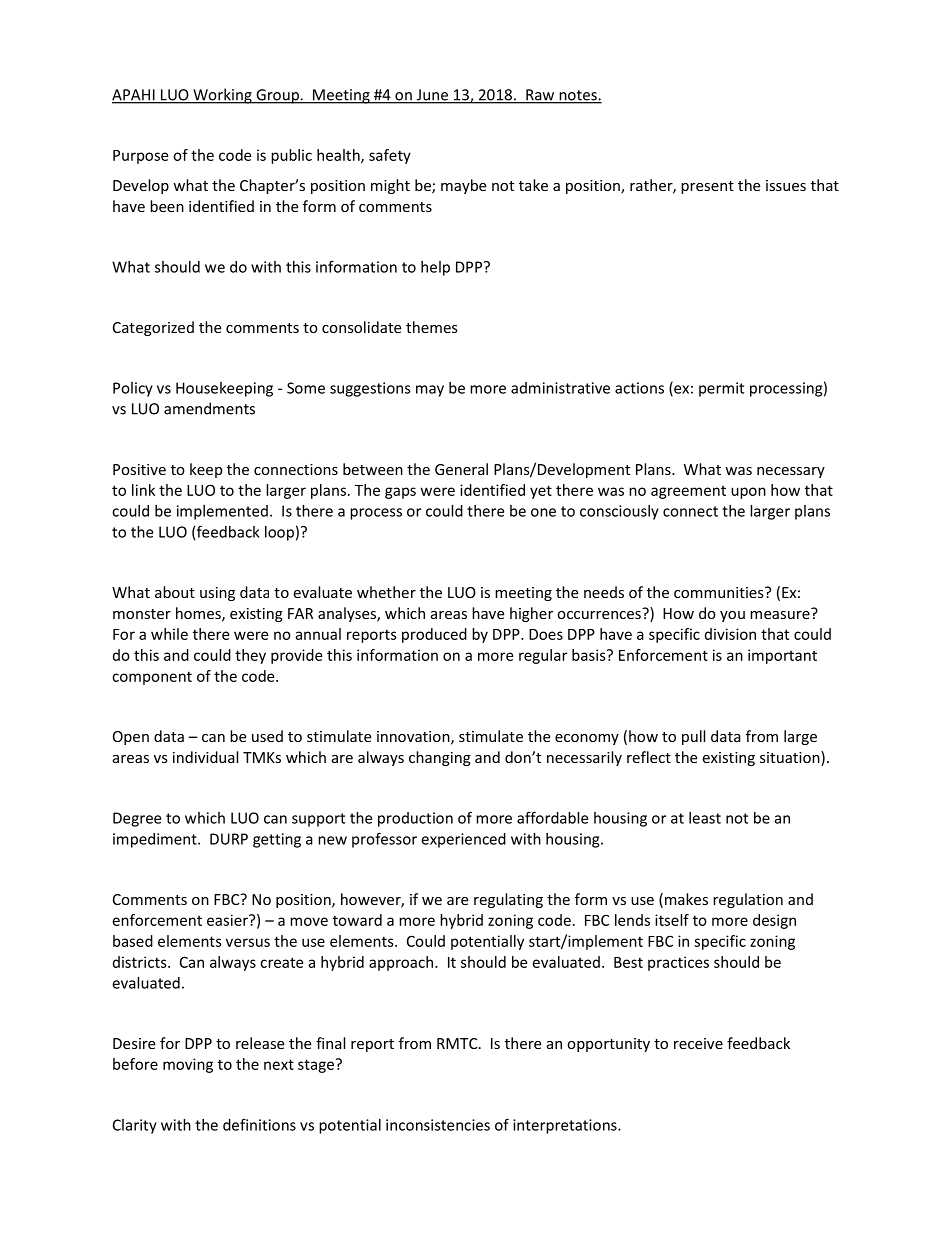  What do you see at coordinates (461, 469) in the page?
I see `General` at bounding box center [461, 469].
